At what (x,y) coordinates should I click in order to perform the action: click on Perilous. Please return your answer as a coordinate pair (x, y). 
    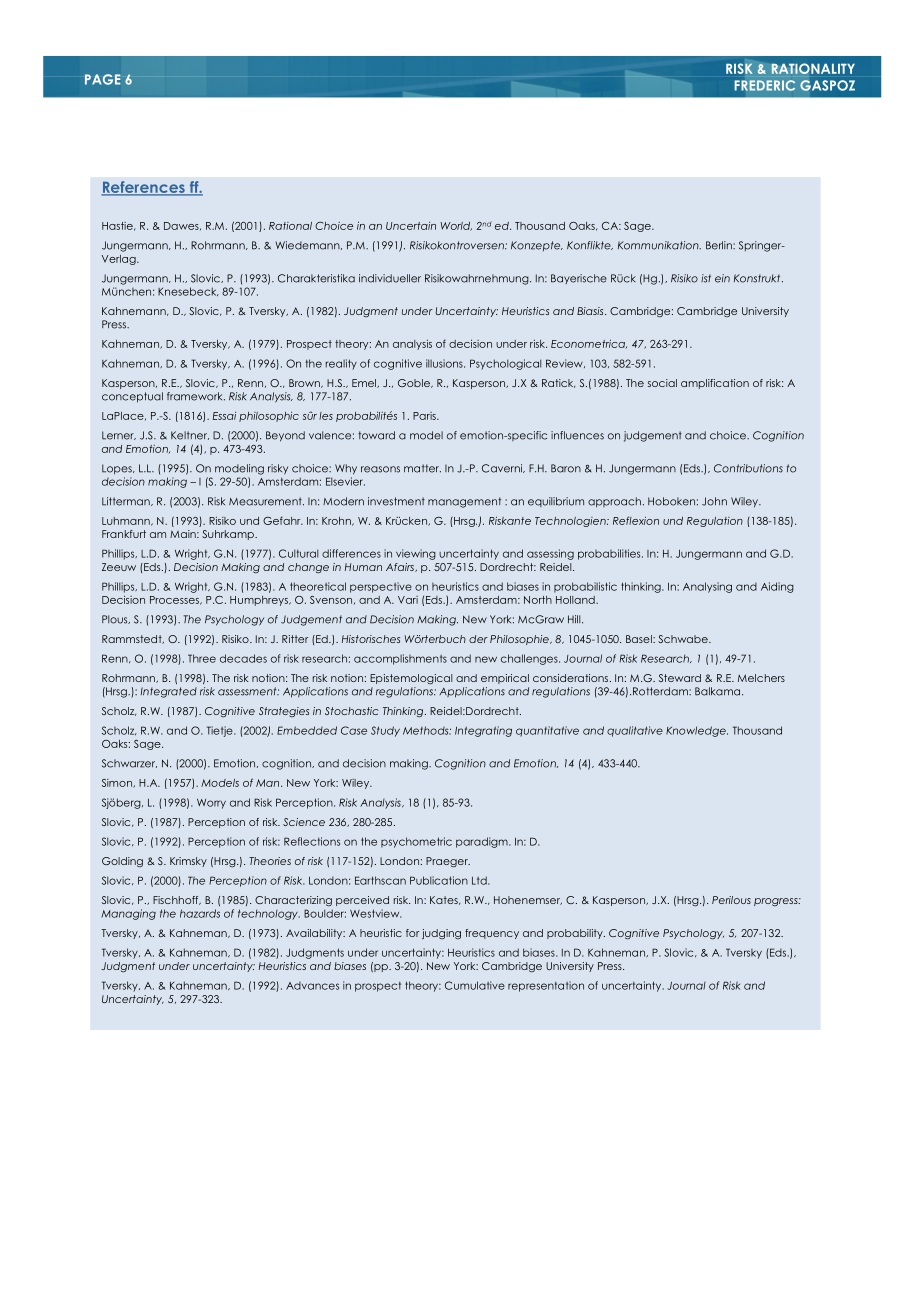
    Looking at the image, I should click on (731, 900).
